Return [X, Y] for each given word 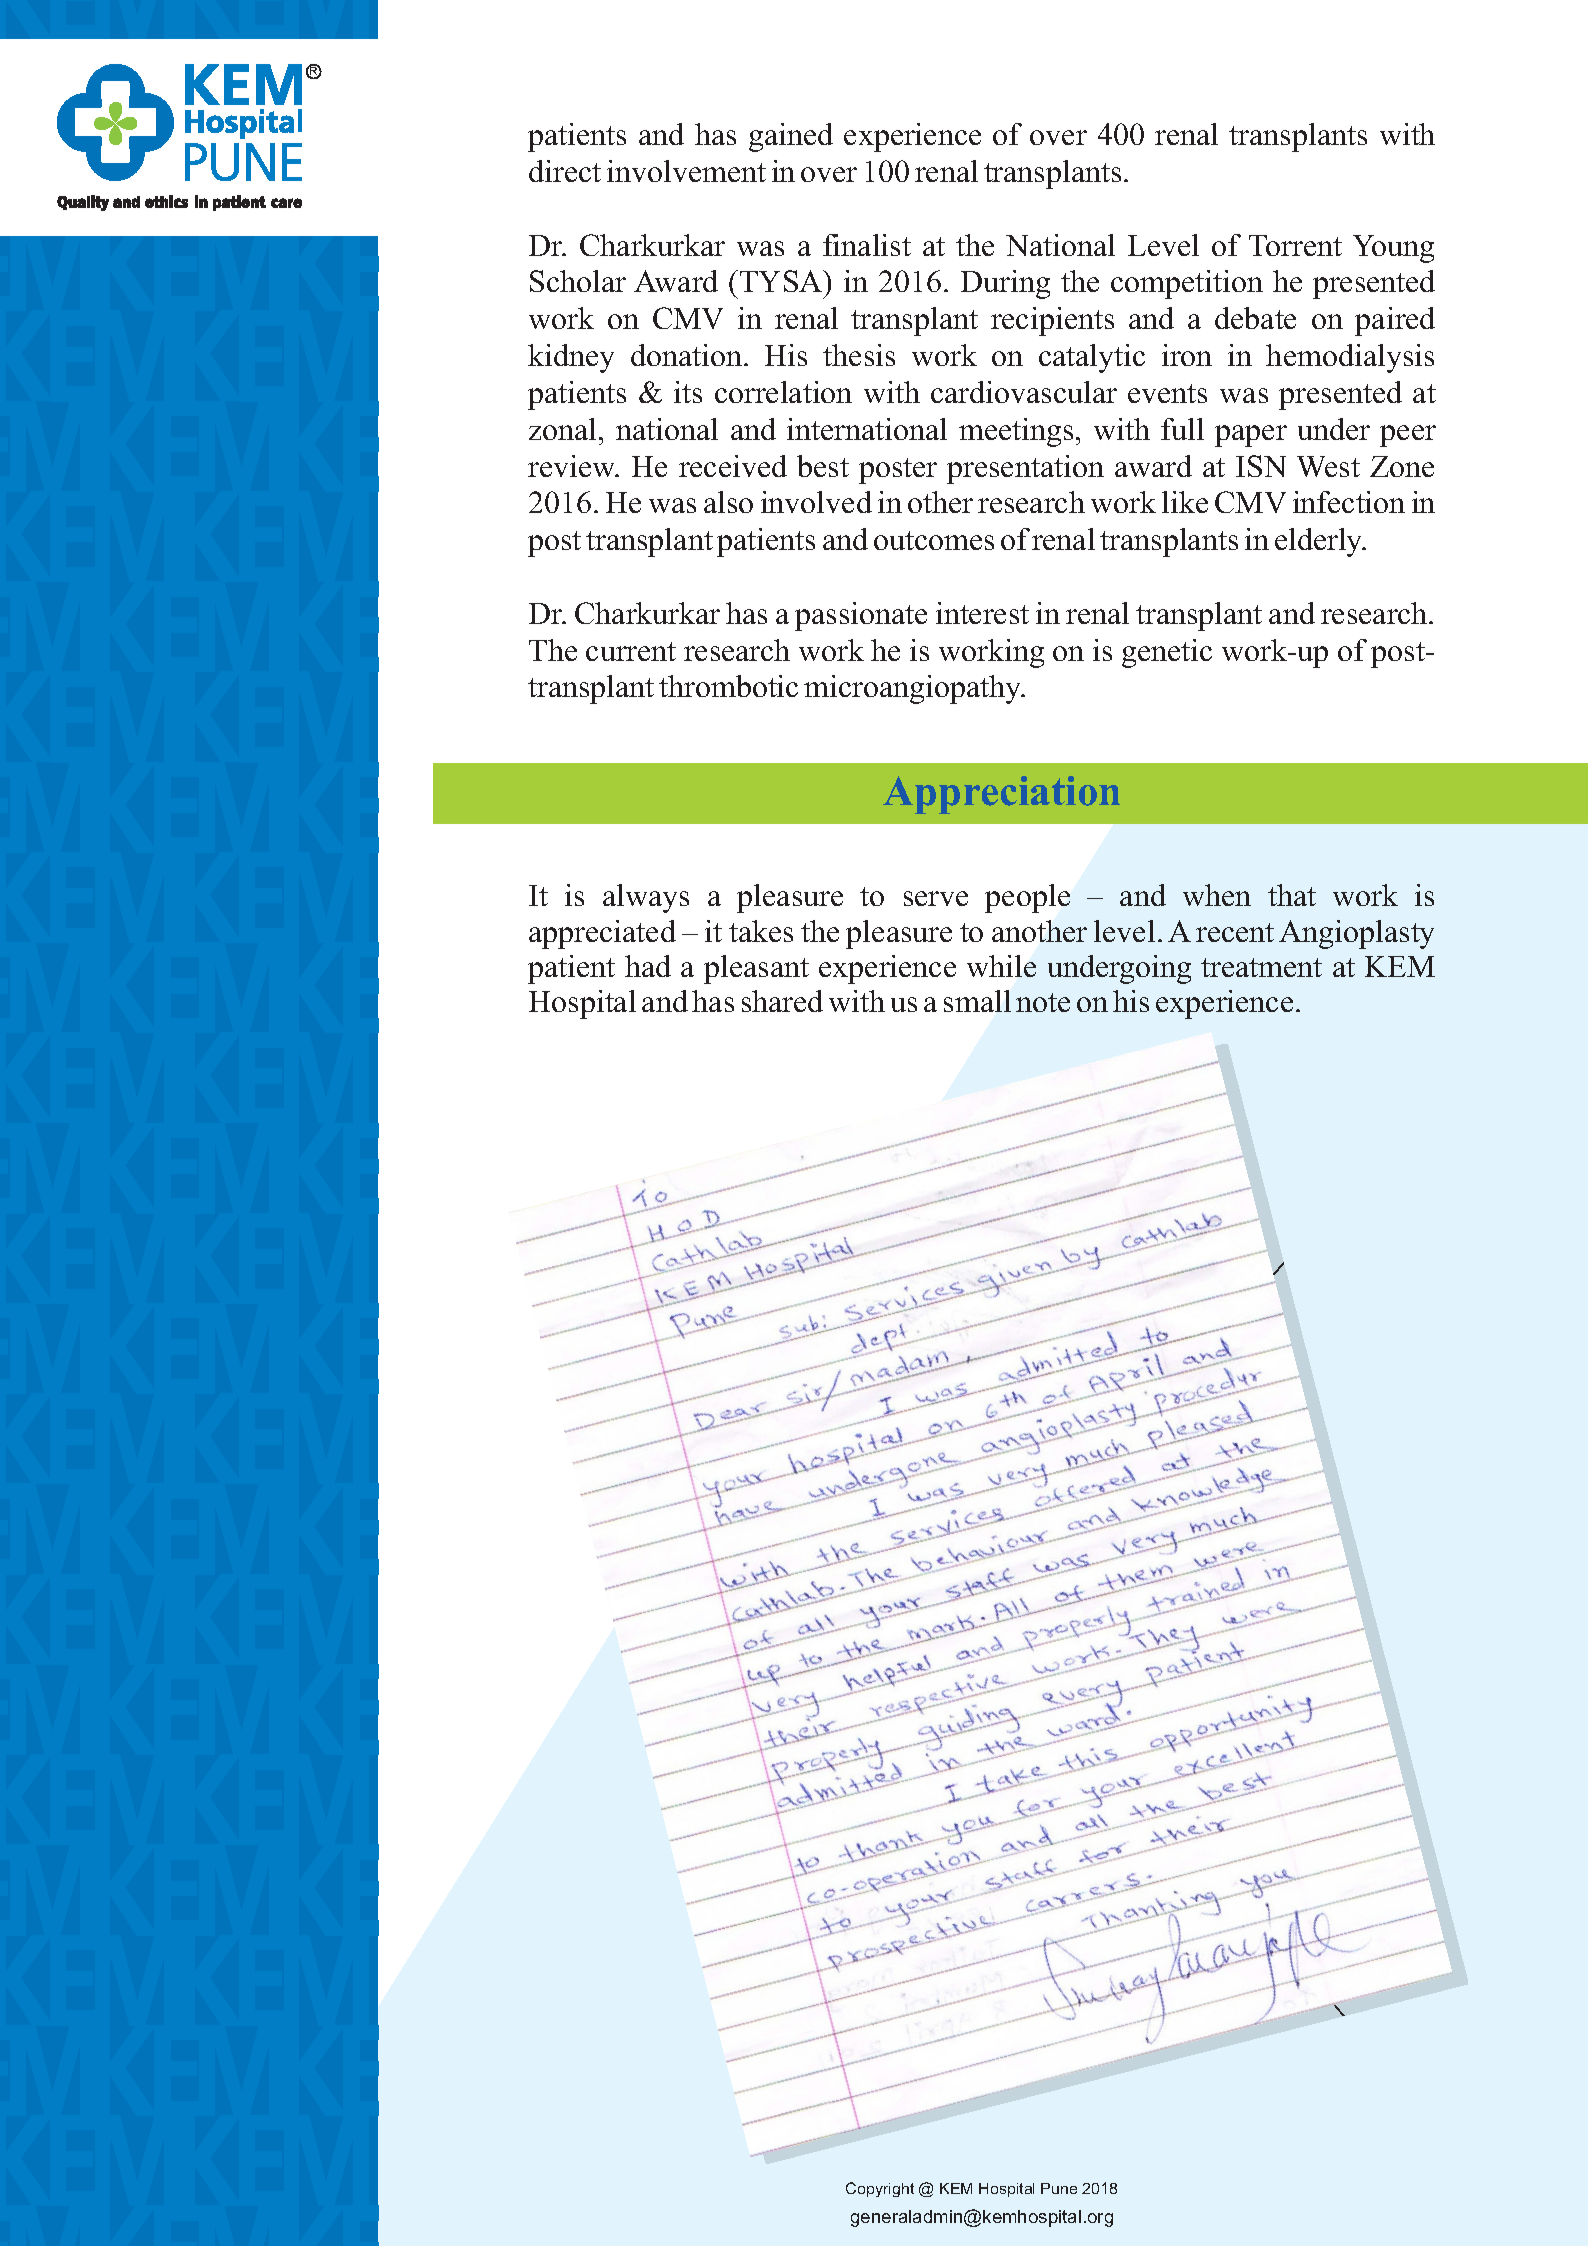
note [1043, 1002]
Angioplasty [1356, 934]
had [648, 966]
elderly [1320, 542]
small [977, 1001]
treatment [1261, 967]
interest [982, 613]
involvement [686, 171]
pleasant [756, 969]
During [1005, 284]
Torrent [1295, 245]
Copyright [880, 2189]
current [631, 651]
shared [782, 1001]
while [1001, 966]
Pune [1059, 2188]
